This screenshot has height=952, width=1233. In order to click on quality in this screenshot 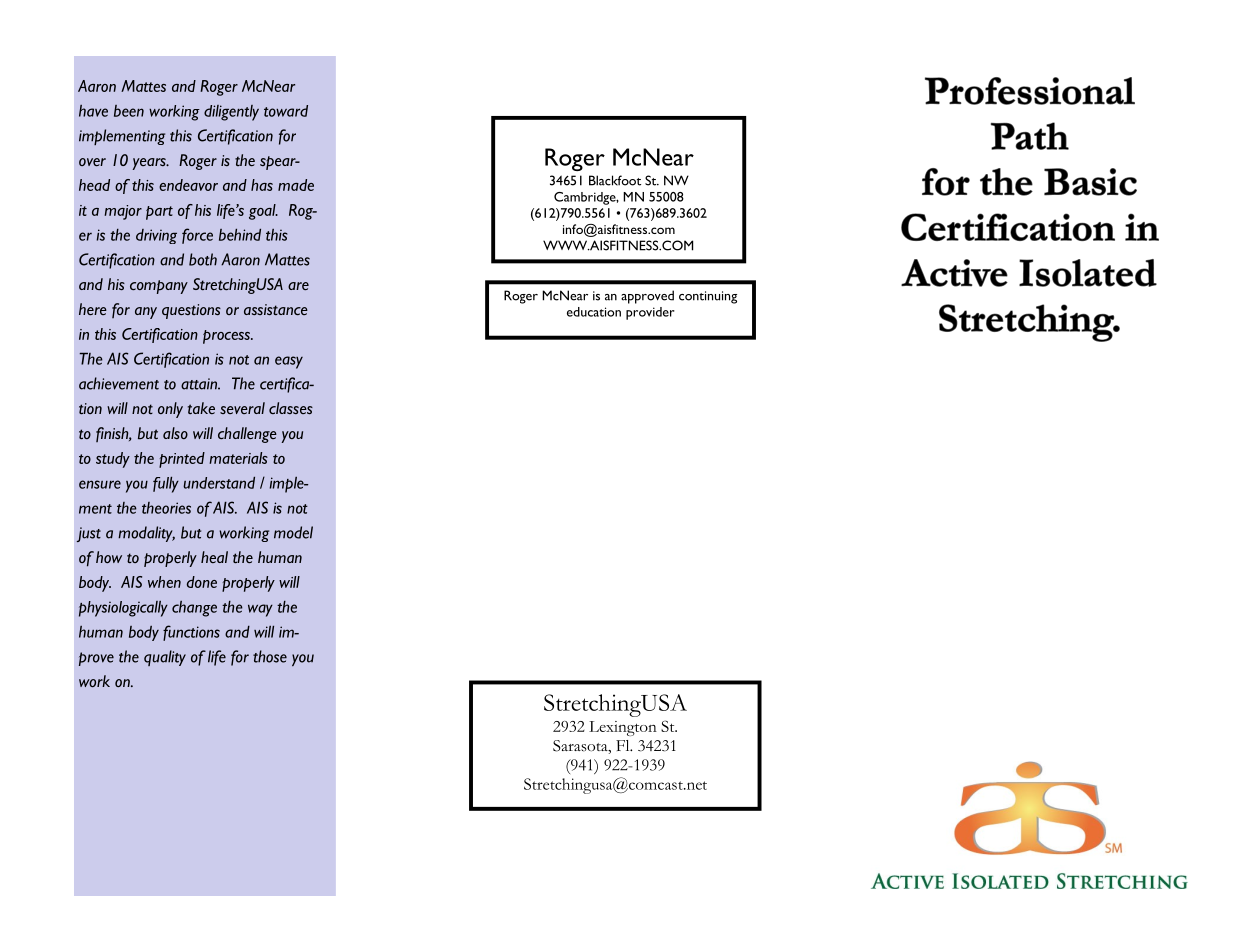, I will do `click(165, 658)`.
